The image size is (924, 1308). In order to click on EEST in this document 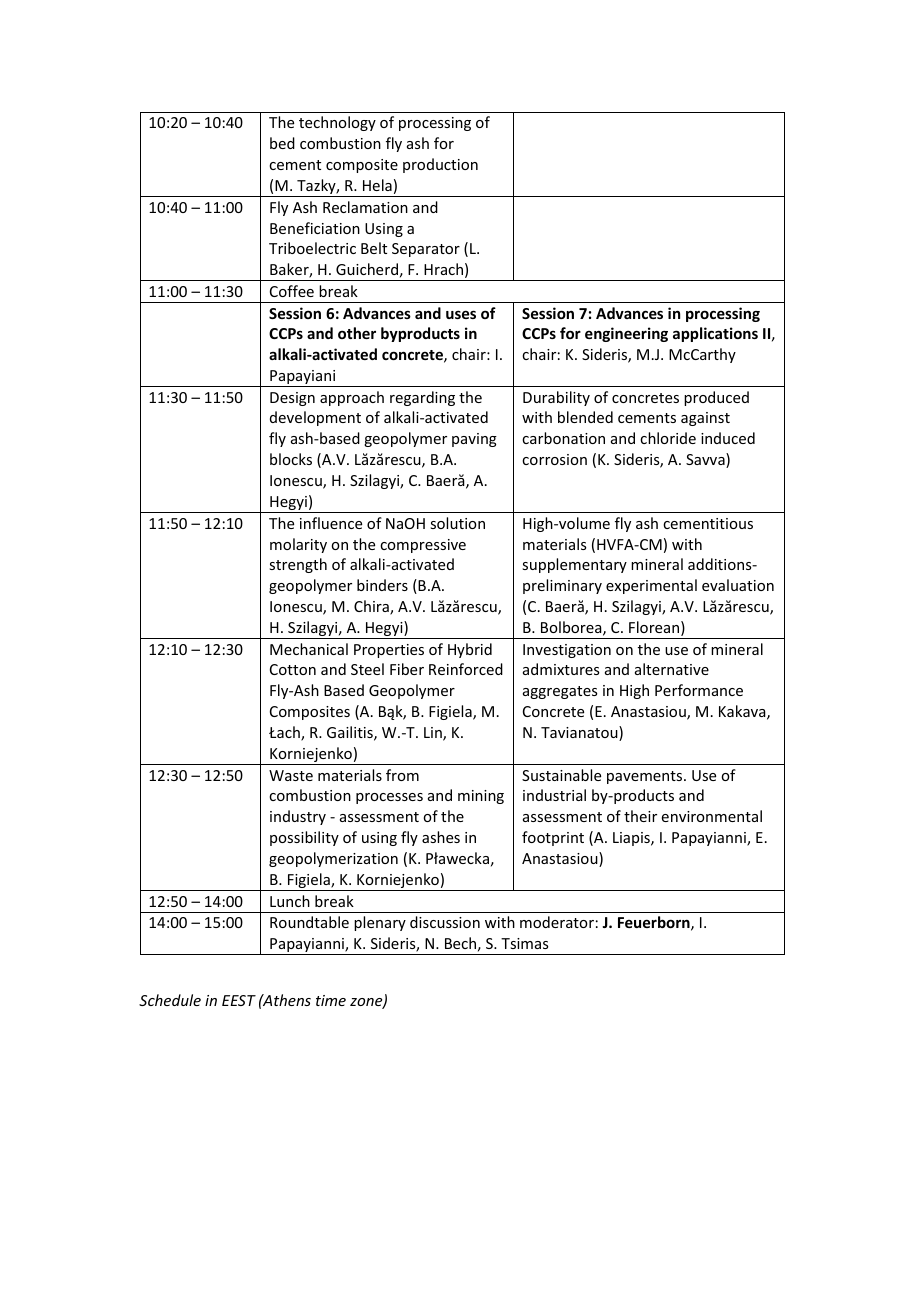, I will do `click(239, 1000)`.
